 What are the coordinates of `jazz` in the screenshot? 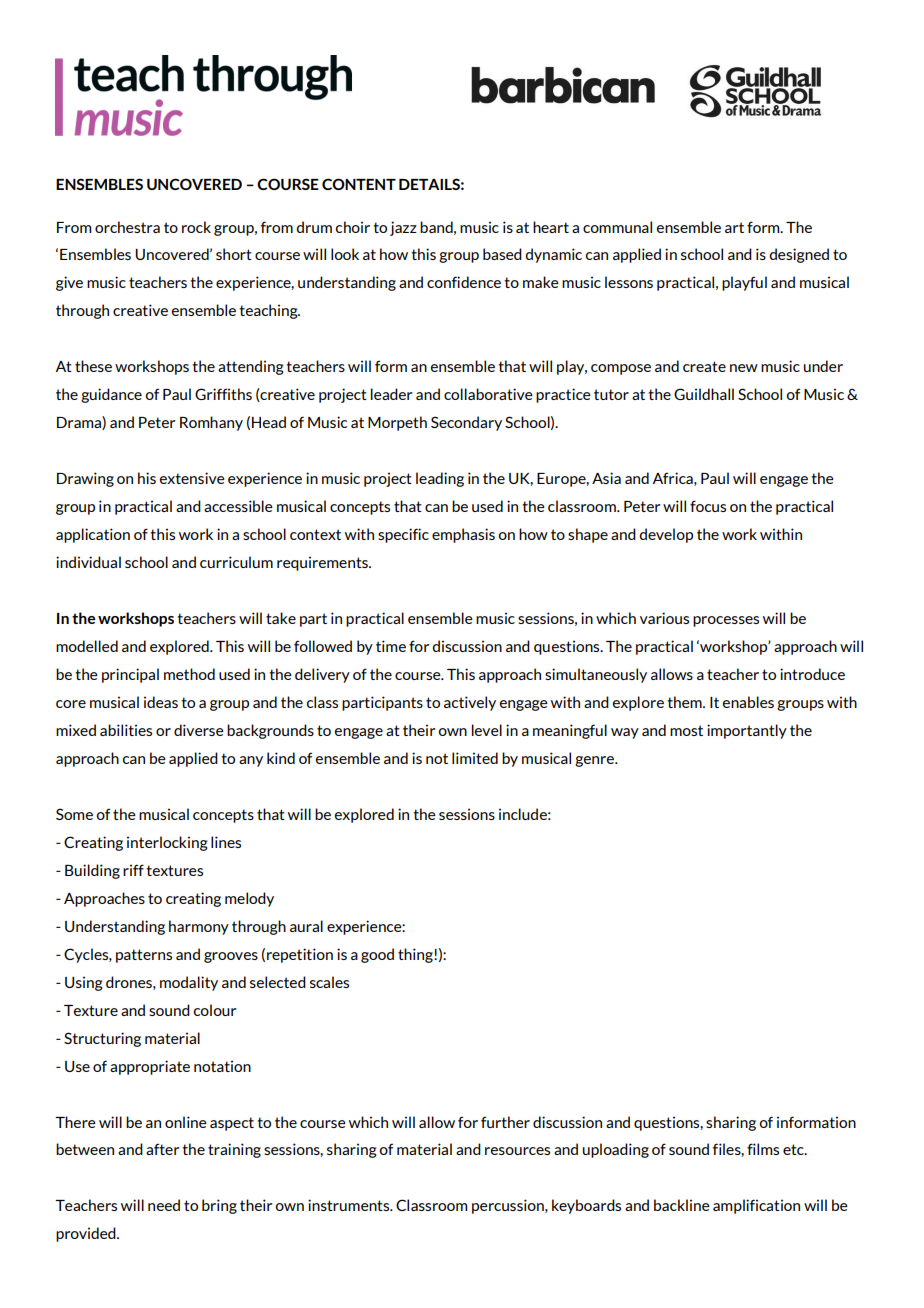 It's located at (403, 228).
